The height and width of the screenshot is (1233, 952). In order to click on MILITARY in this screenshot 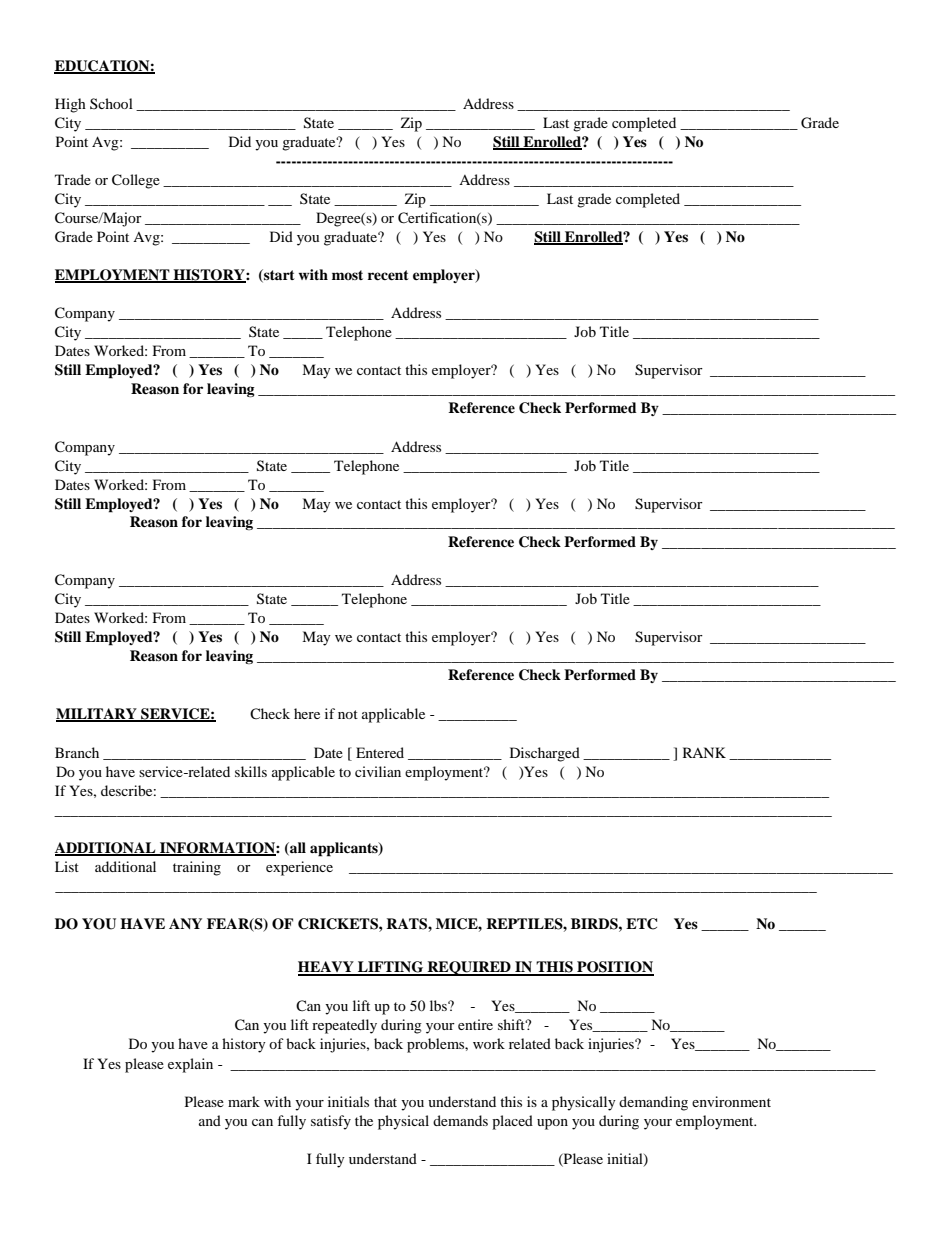, I will do `click(97, 714)`.
